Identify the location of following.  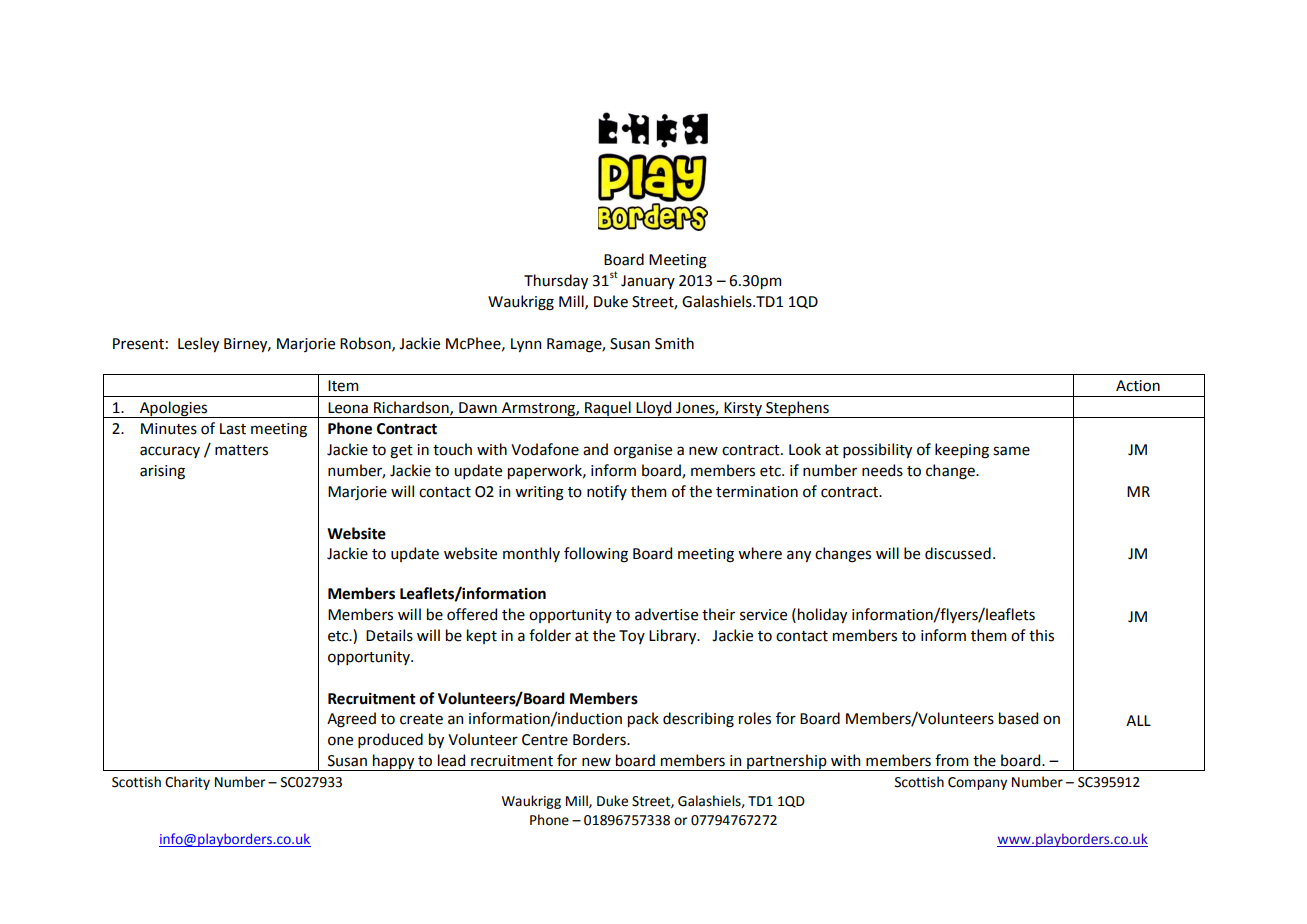
(596, 555).
